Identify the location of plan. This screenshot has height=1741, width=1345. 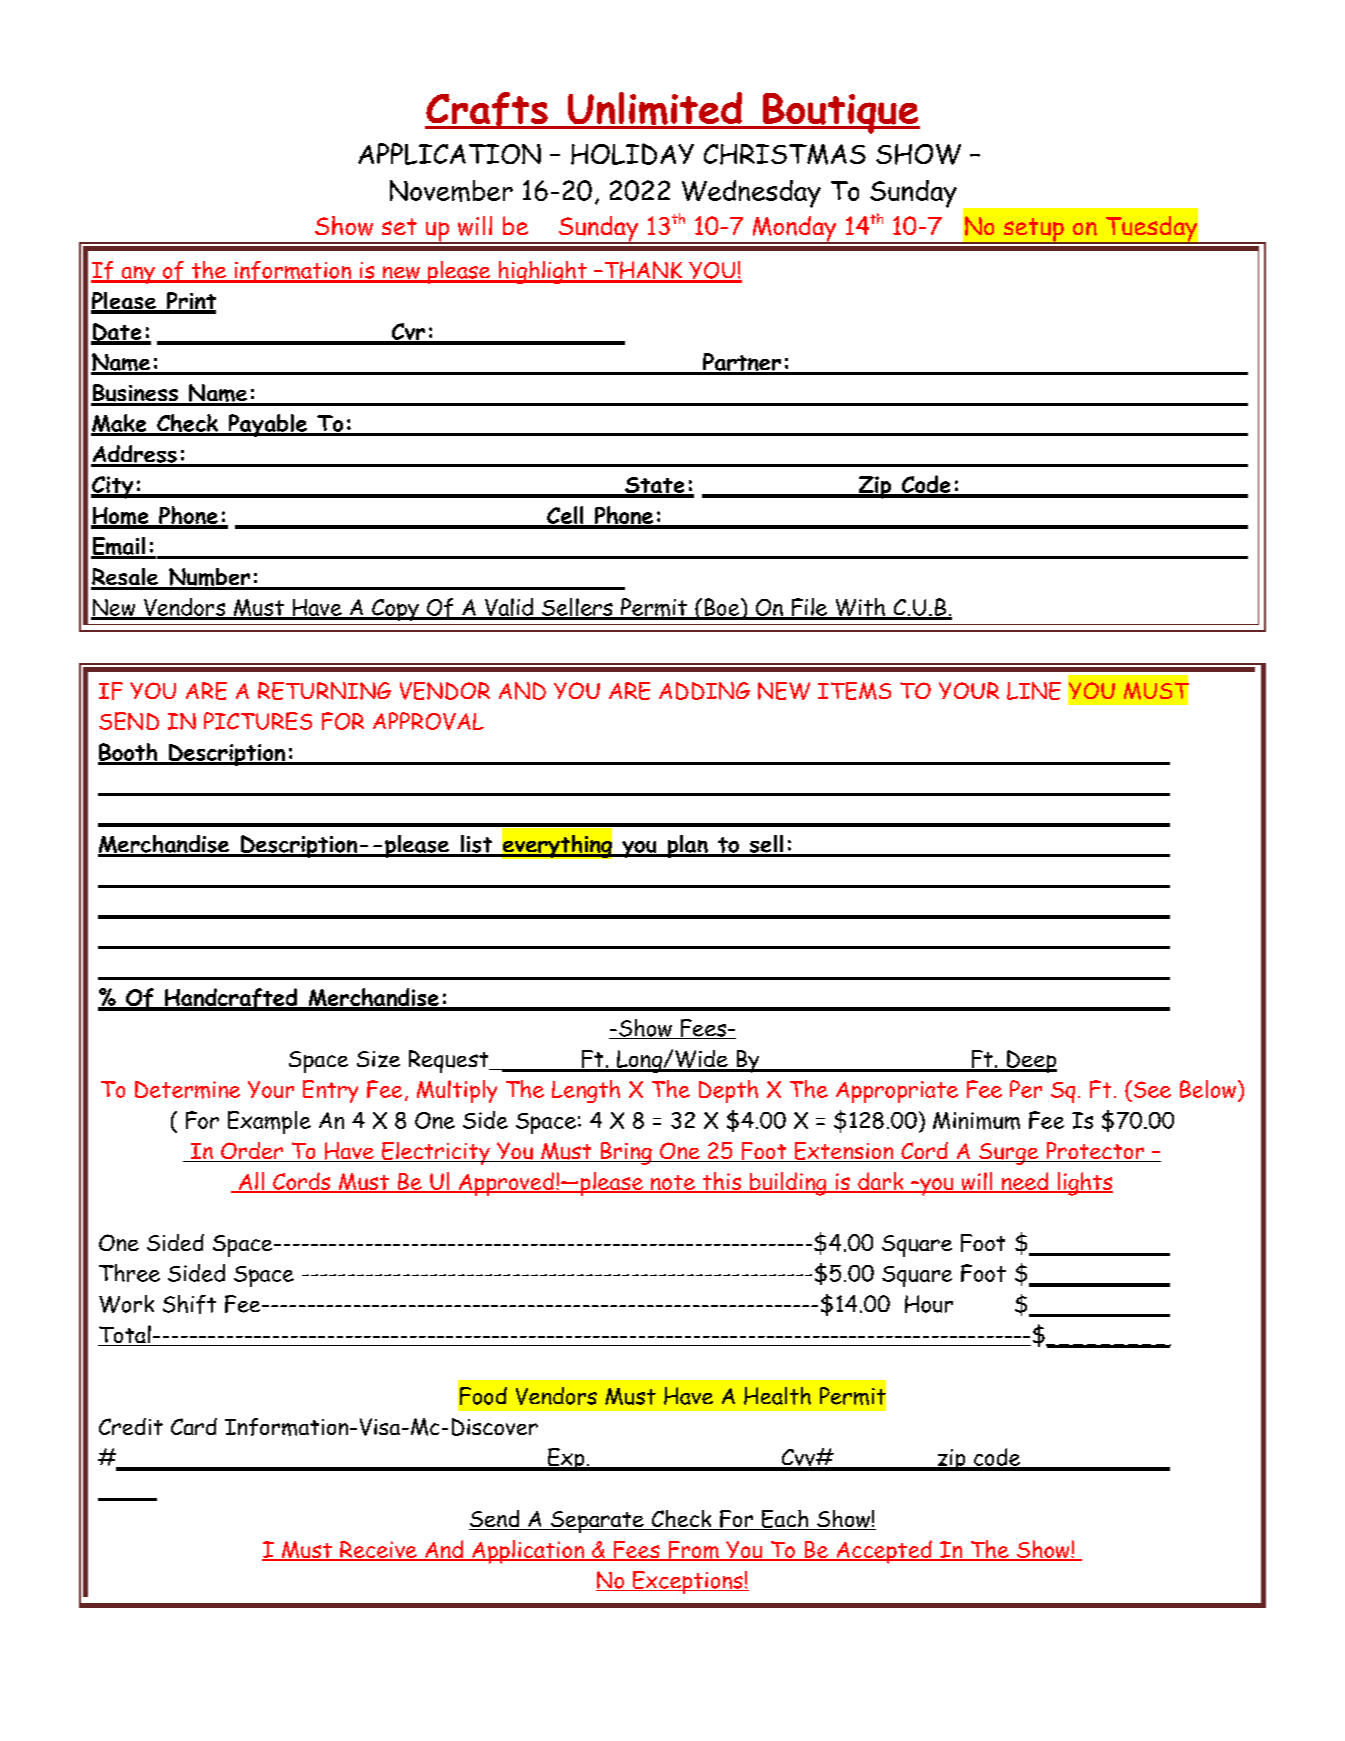
(687, 846).
